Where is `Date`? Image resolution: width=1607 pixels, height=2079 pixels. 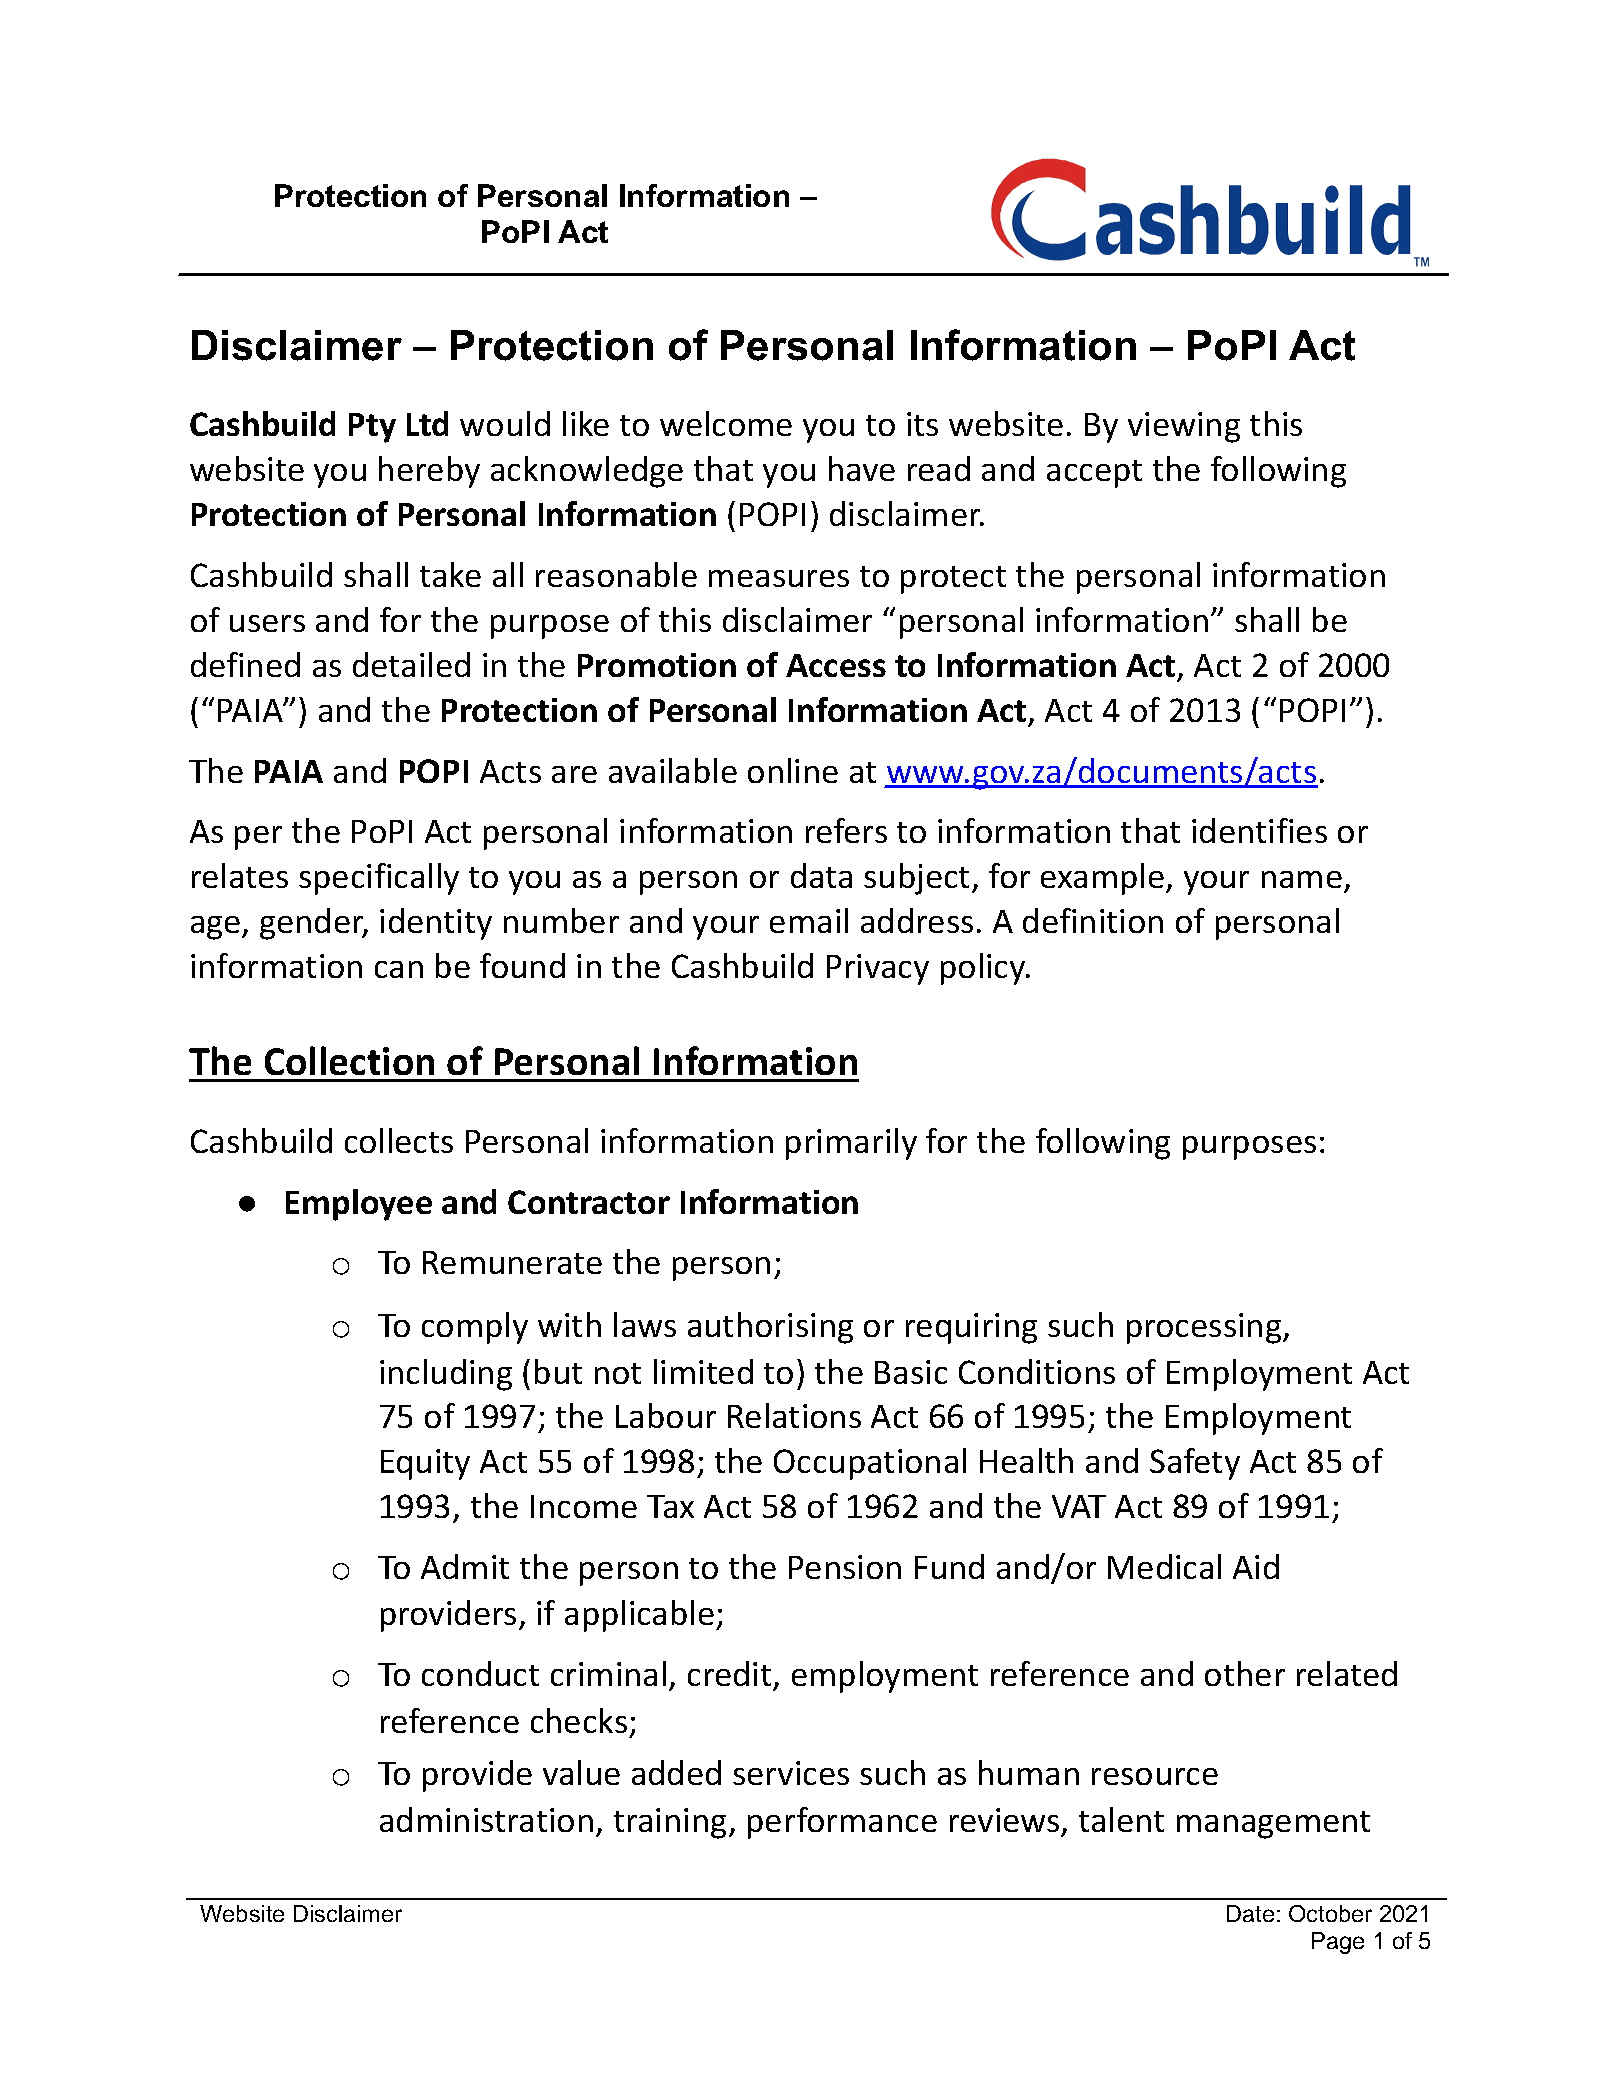 Date is located at coordinates (1250, 1913).
